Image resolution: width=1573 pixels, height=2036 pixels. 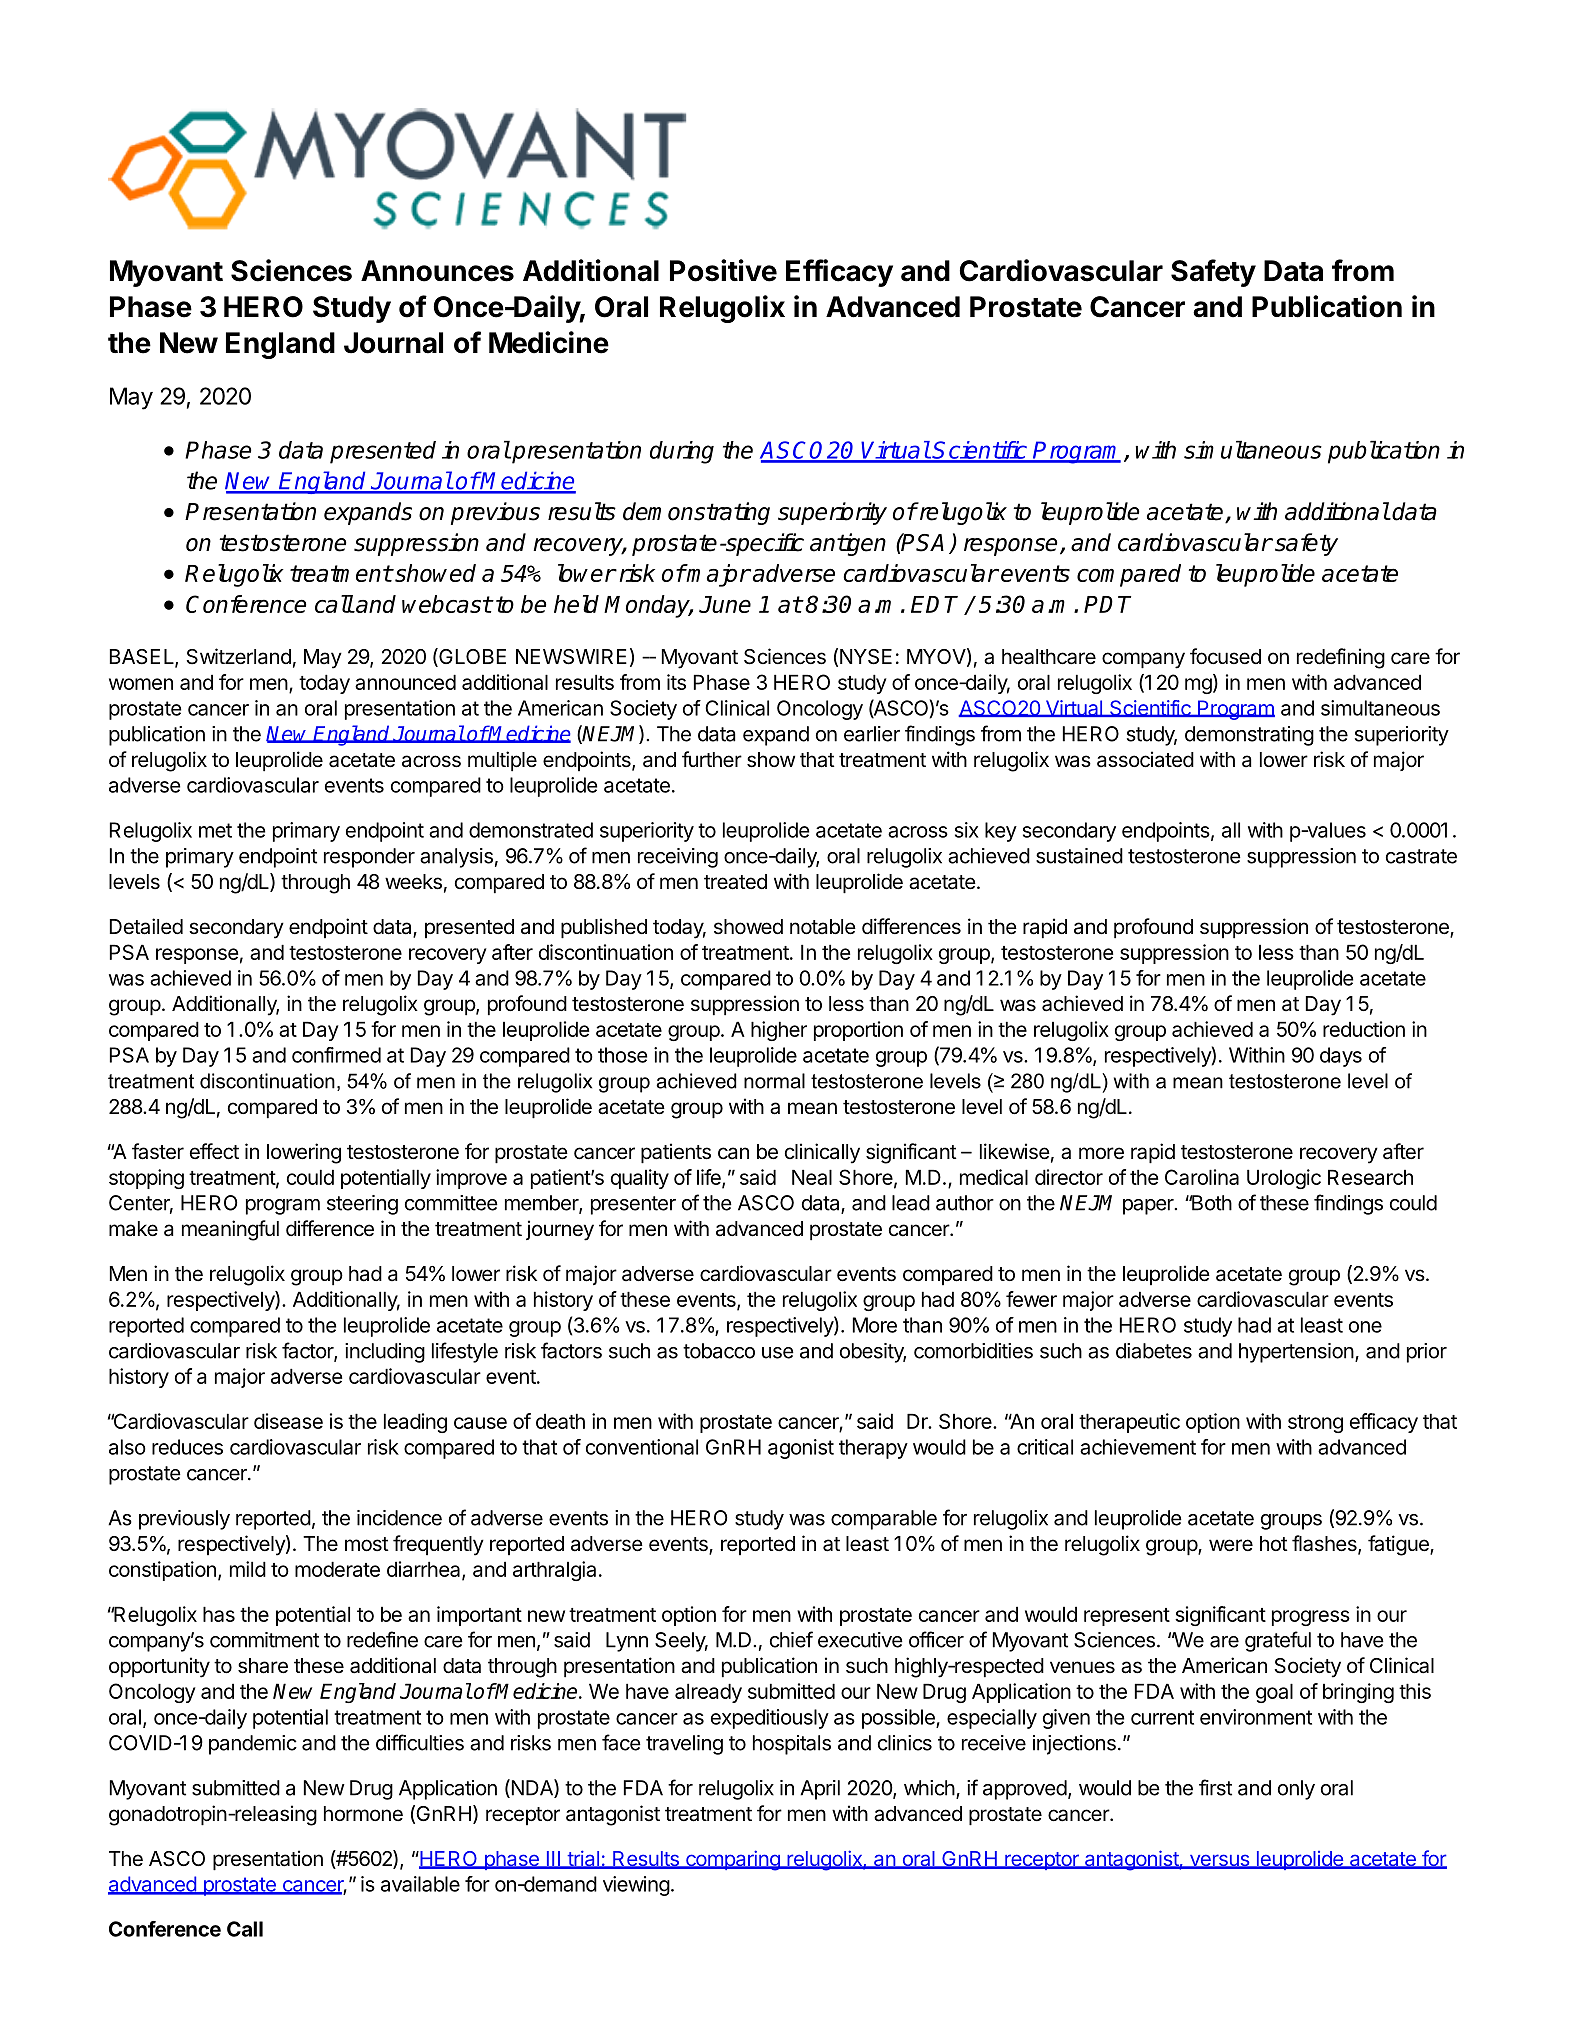 I want to click on Positive, so click(x=723, y=270).
